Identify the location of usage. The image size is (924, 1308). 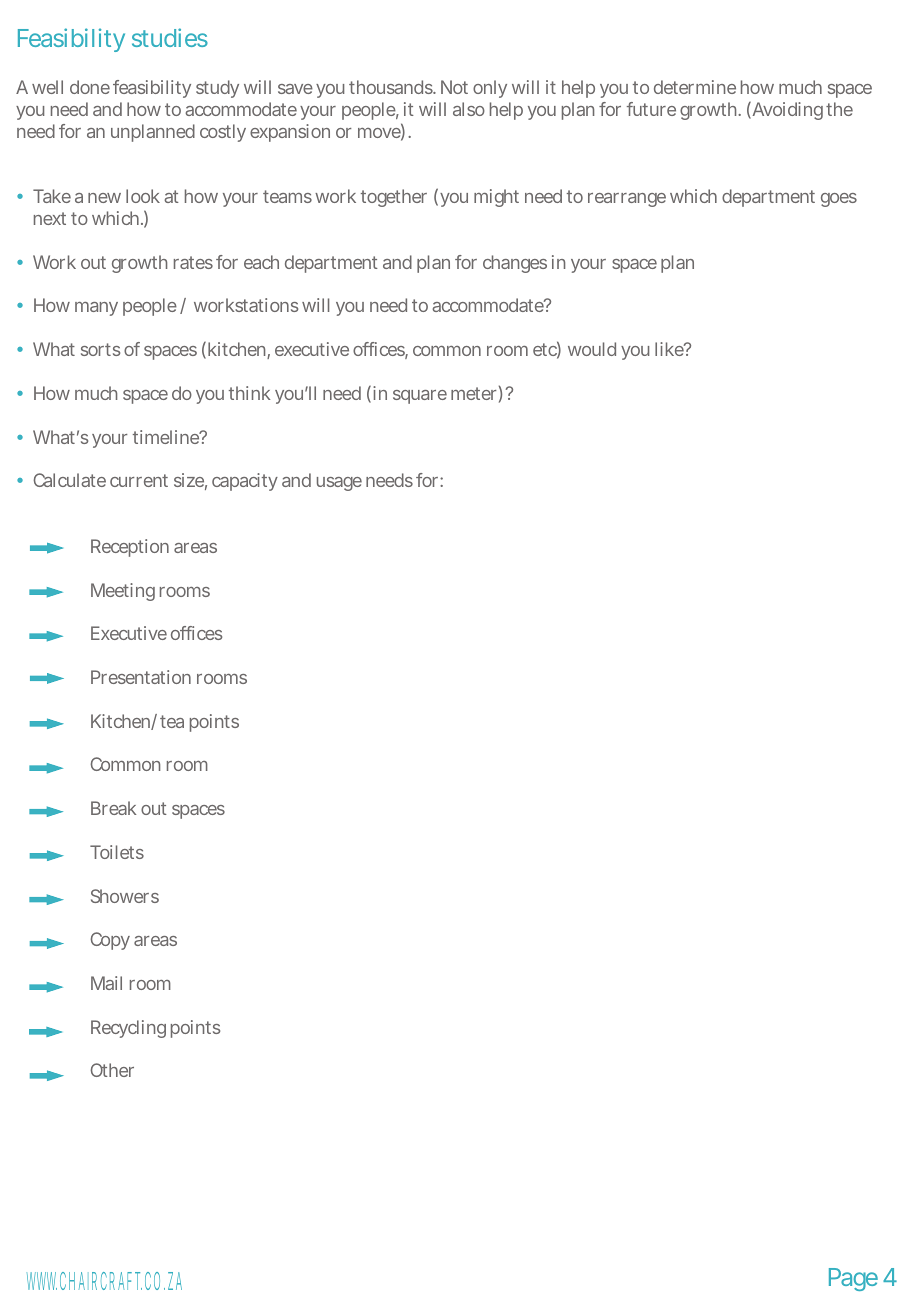
(339, 484).
